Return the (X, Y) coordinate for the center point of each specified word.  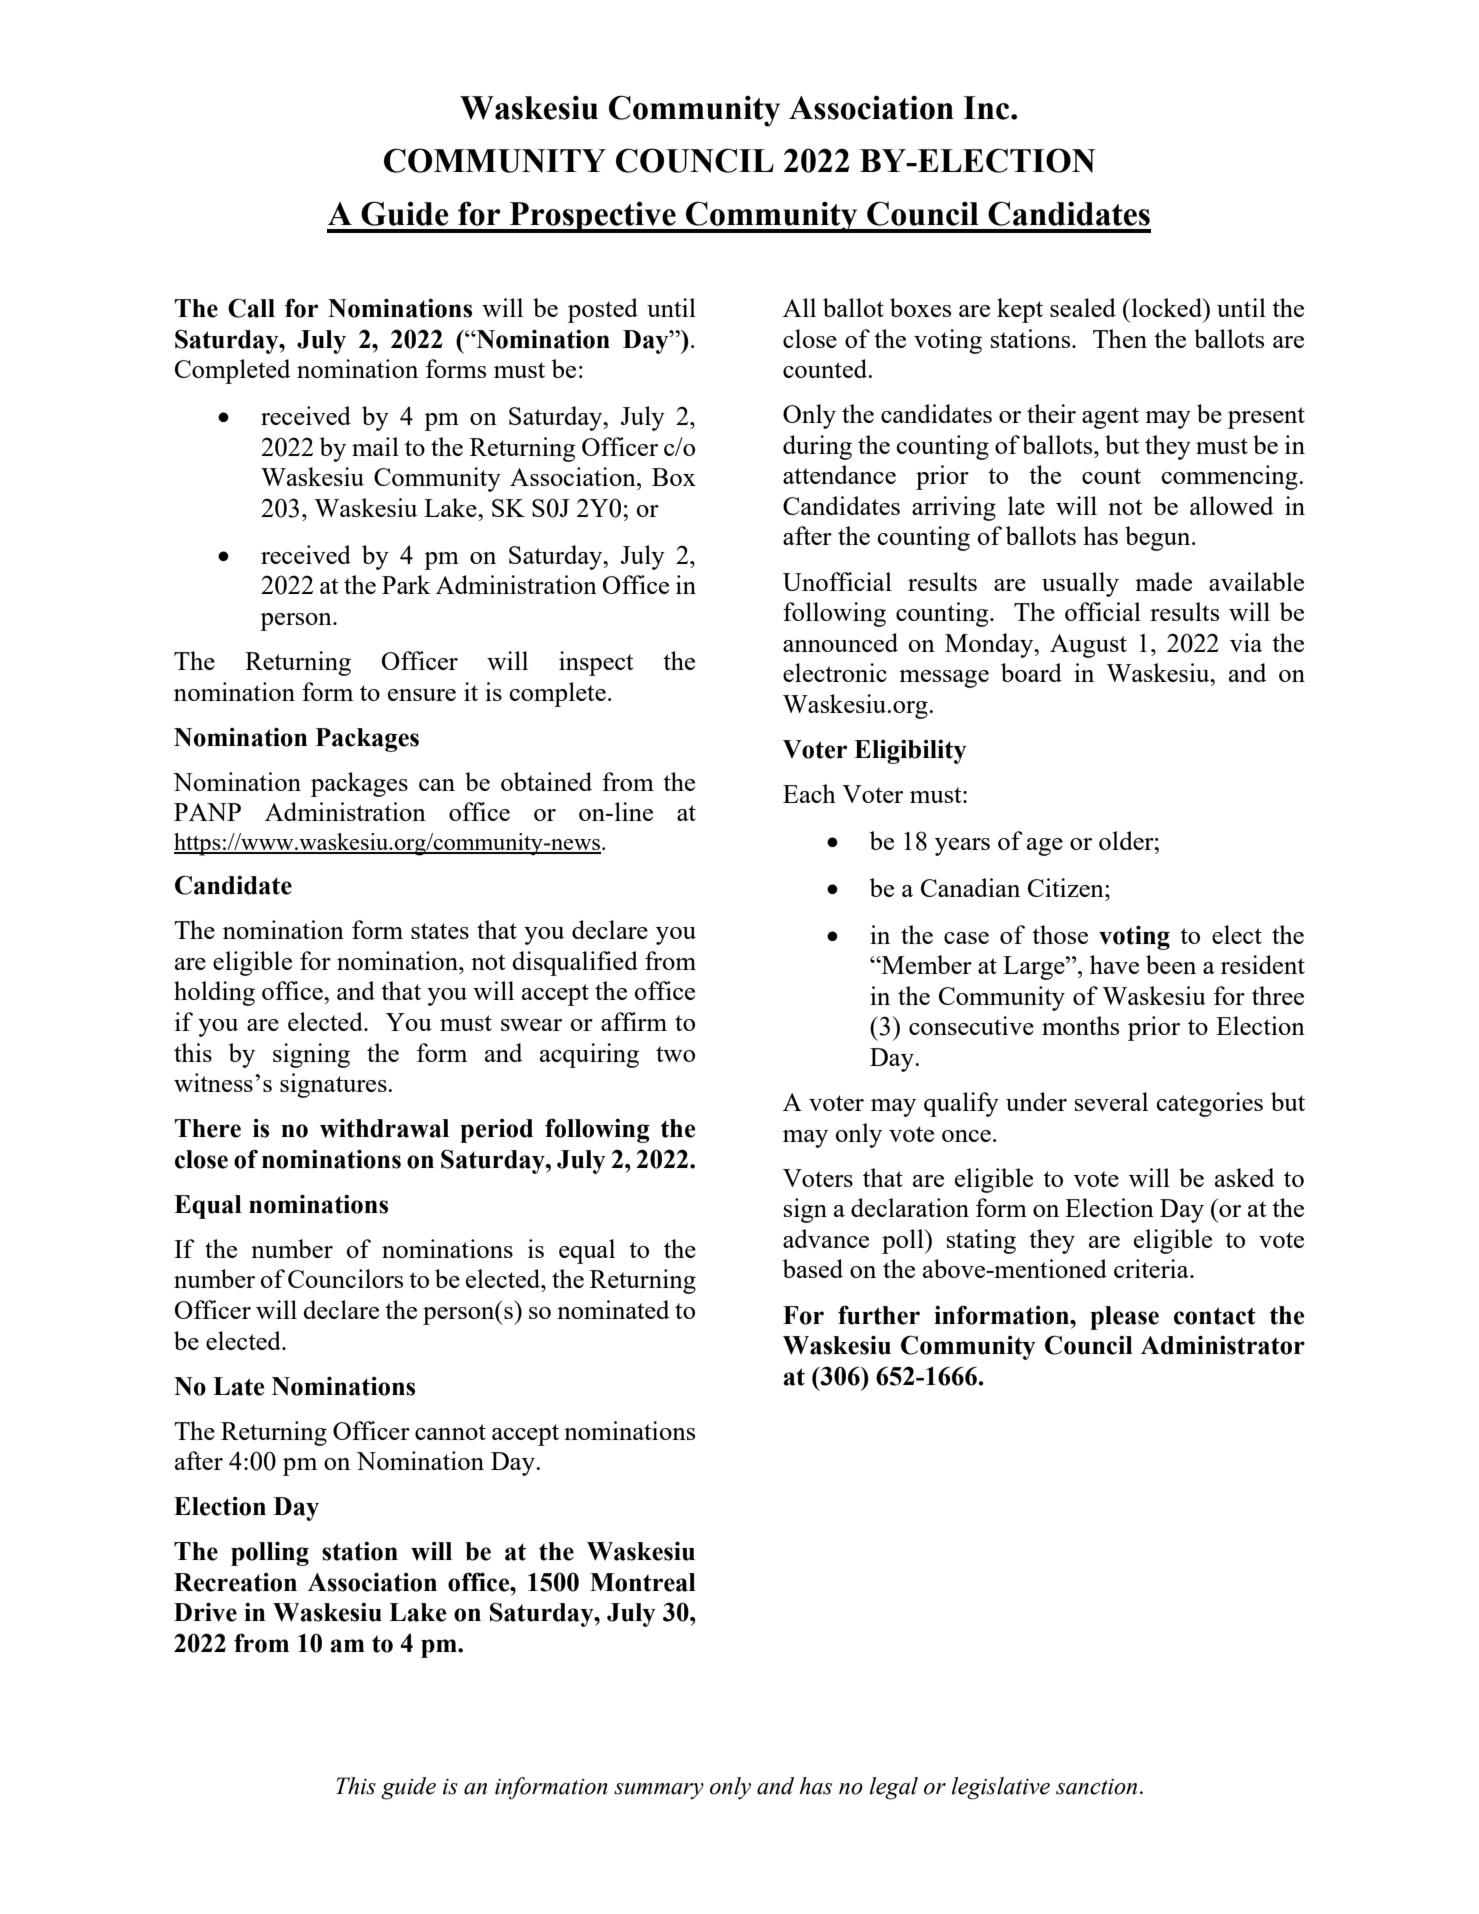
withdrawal (384, 1128)
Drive (205, 1612)
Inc (987, 108)
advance (826, 1238)
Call (251, 308)
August (1088, 646)
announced (840, 642)
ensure (422, 695)
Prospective (592, 217)
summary (659, 1791)
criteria (1152, 1268)
